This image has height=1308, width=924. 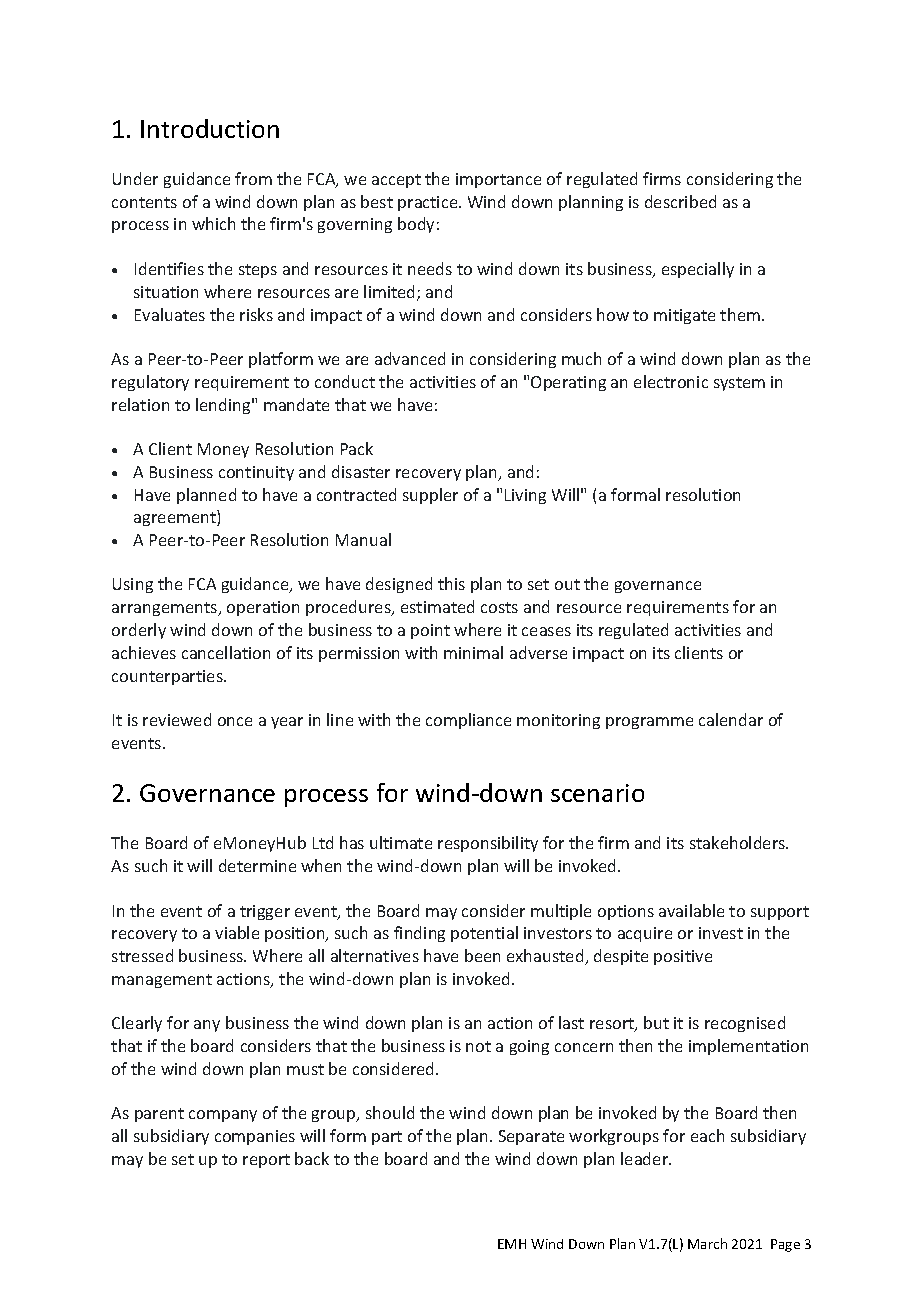 I want to click on Separate, so click(x=531, y=1137).
